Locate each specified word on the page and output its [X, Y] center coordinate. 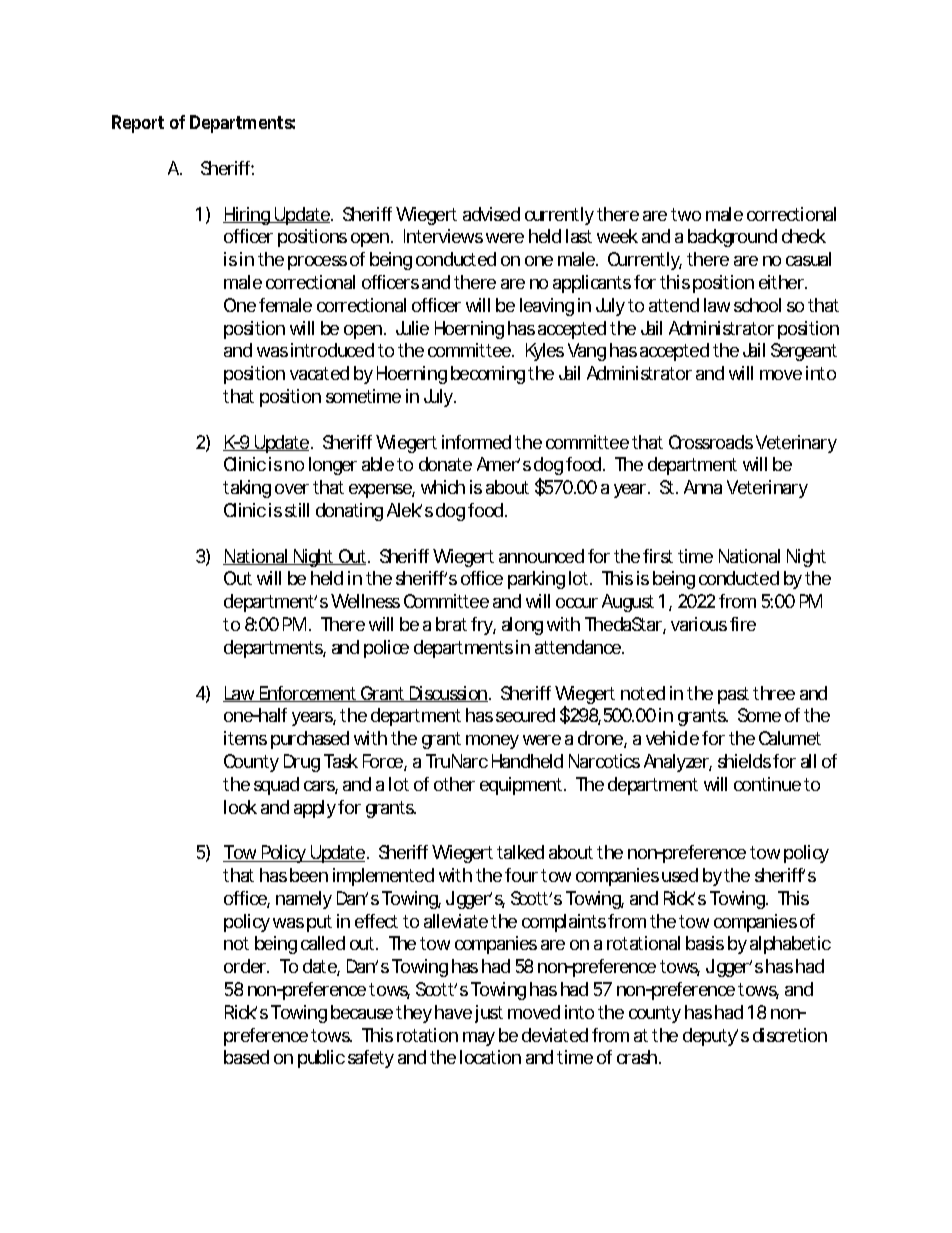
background [732, 238]
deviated [555, 1035]
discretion [790, 1035]
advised [491, 214]
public [321, 1059]
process [317, 263]
